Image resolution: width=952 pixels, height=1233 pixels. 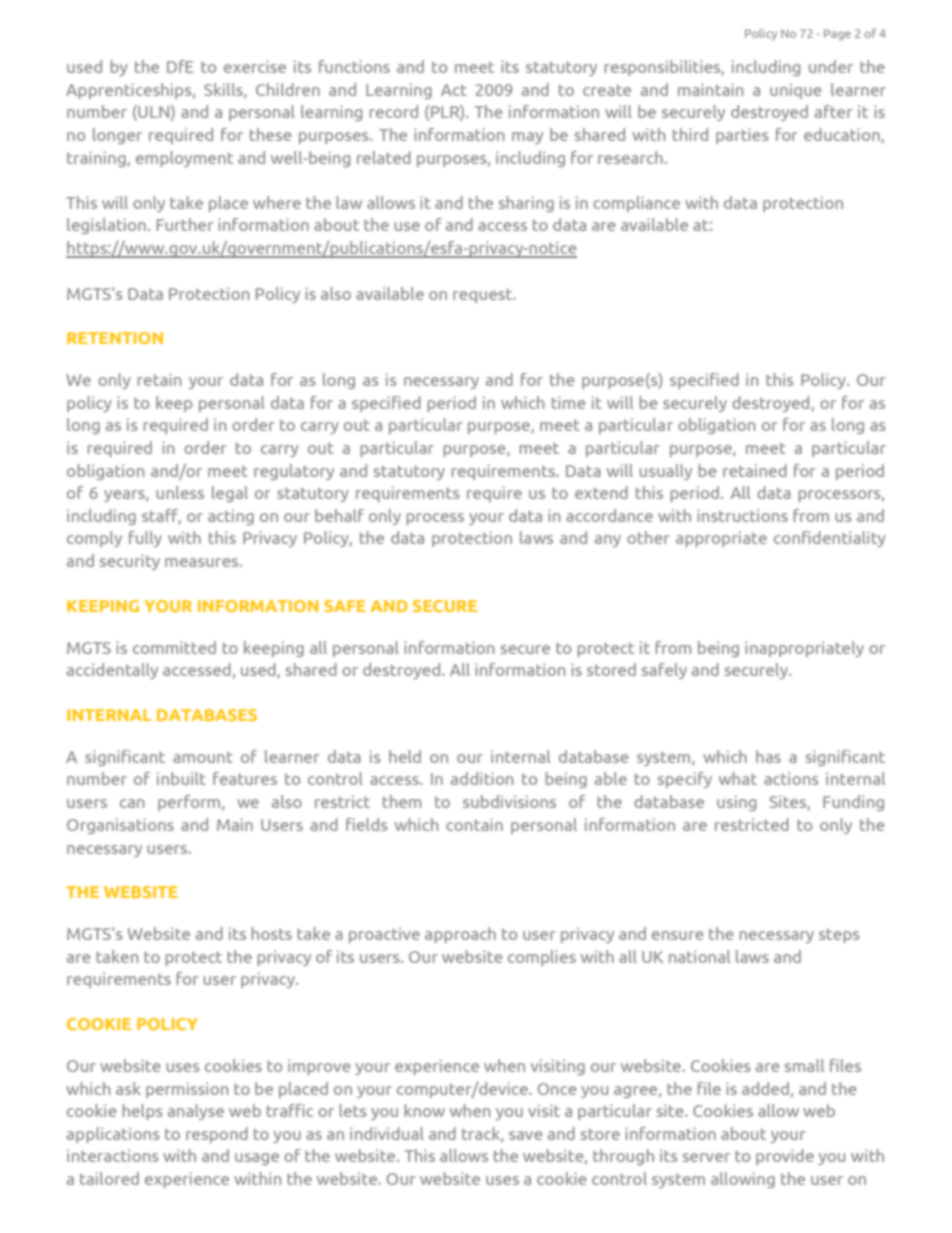 I want to click on unique, so click(x=795, y=91).
